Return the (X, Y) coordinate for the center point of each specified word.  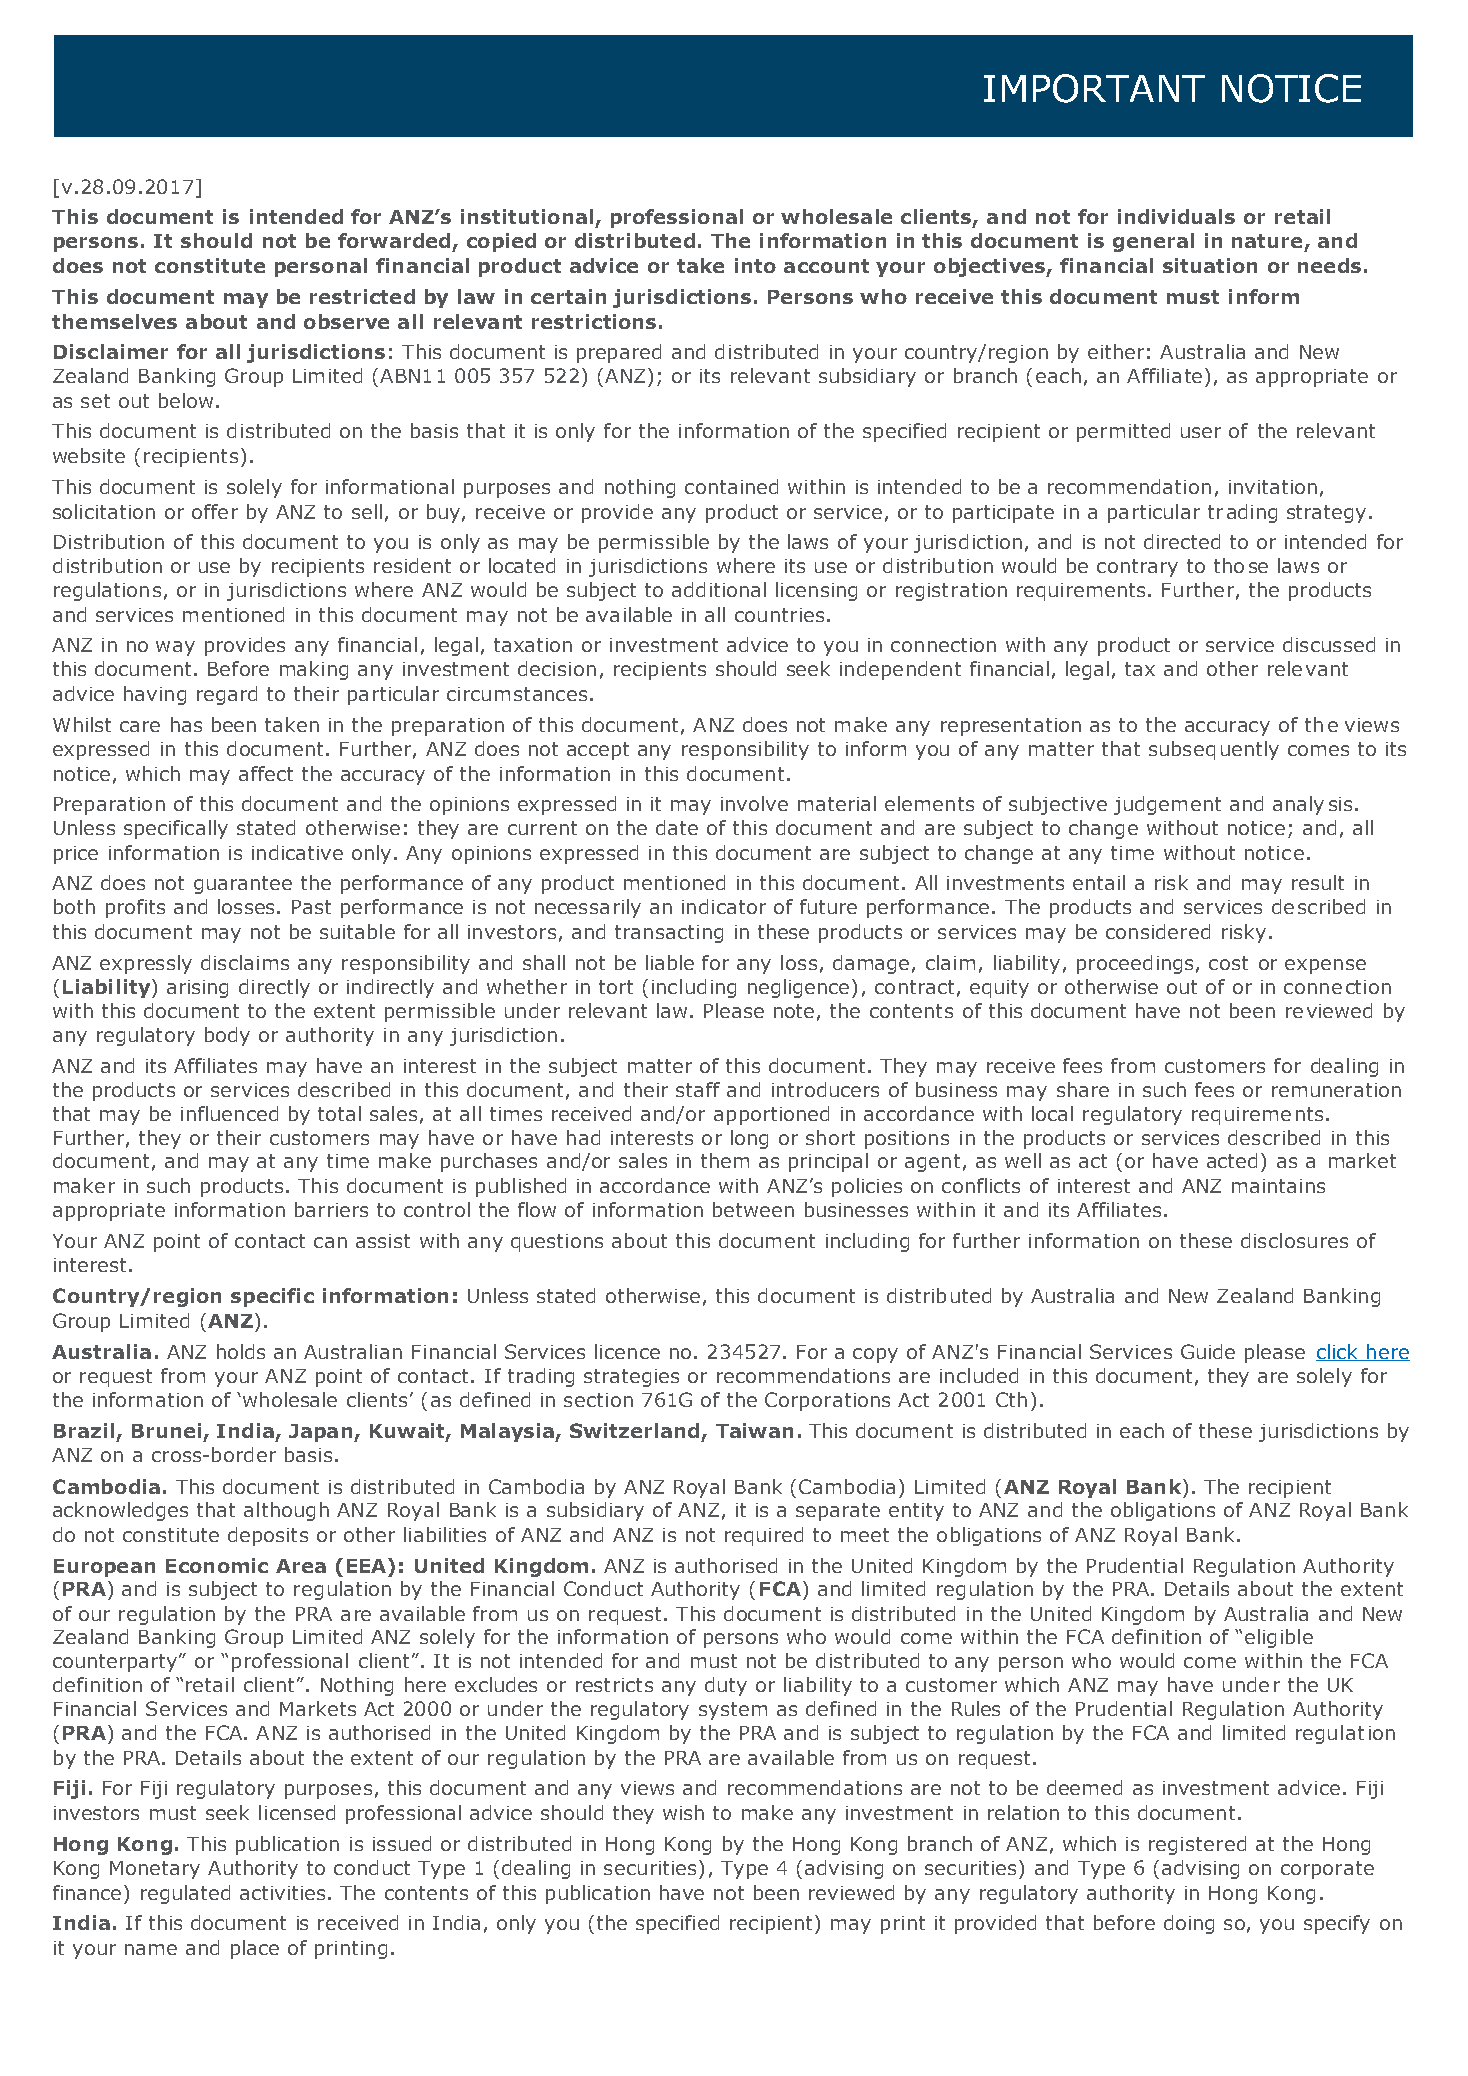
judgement (1167, 805)
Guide (1208, 1351)
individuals (1176, 216)
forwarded (394, 240)
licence (627, 1351)
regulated (185, 1894)
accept (598, 751)
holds (241, 1351)
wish (683, 1812)
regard (227, 695)
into (755, 265)
